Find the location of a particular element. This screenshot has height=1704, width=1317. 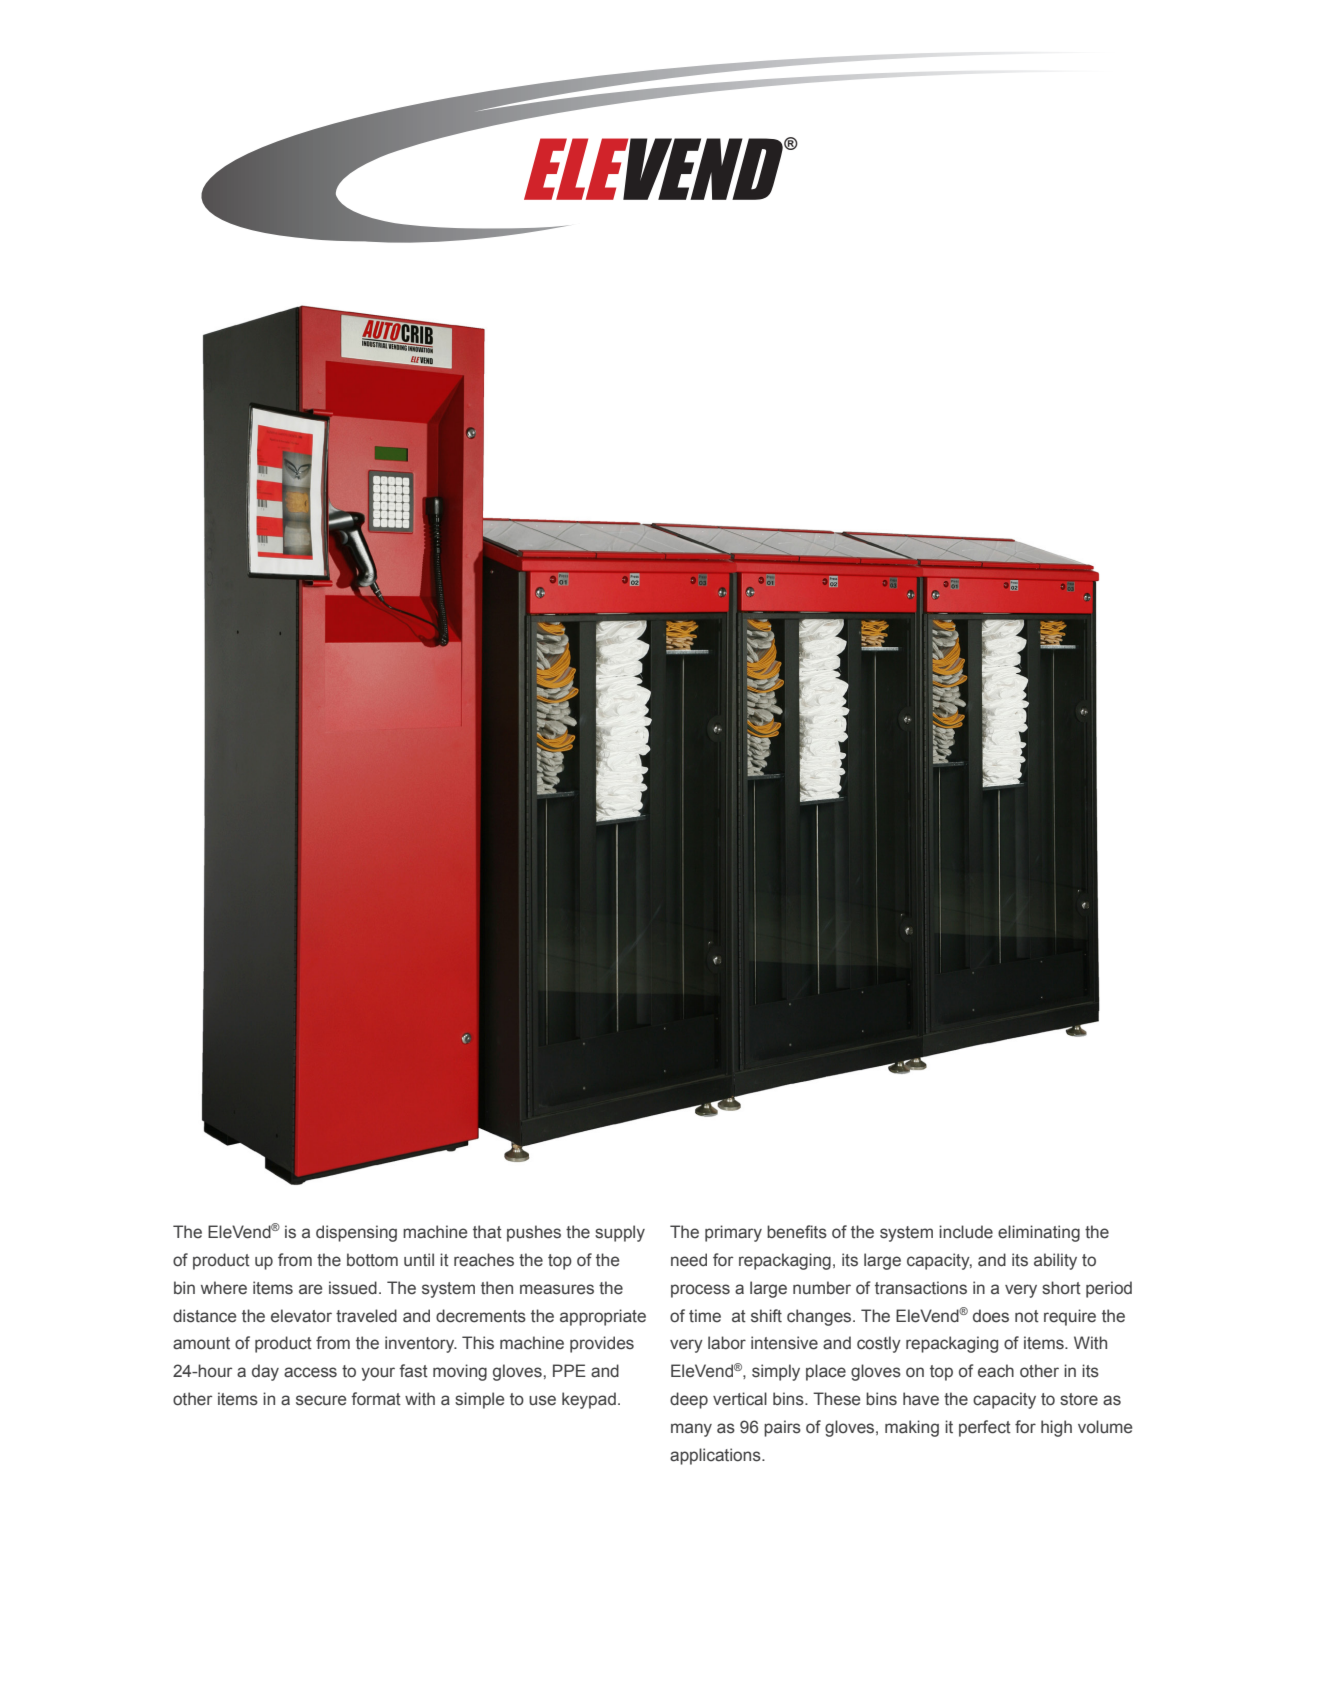

deep is located at coordinates (689, 1400).
